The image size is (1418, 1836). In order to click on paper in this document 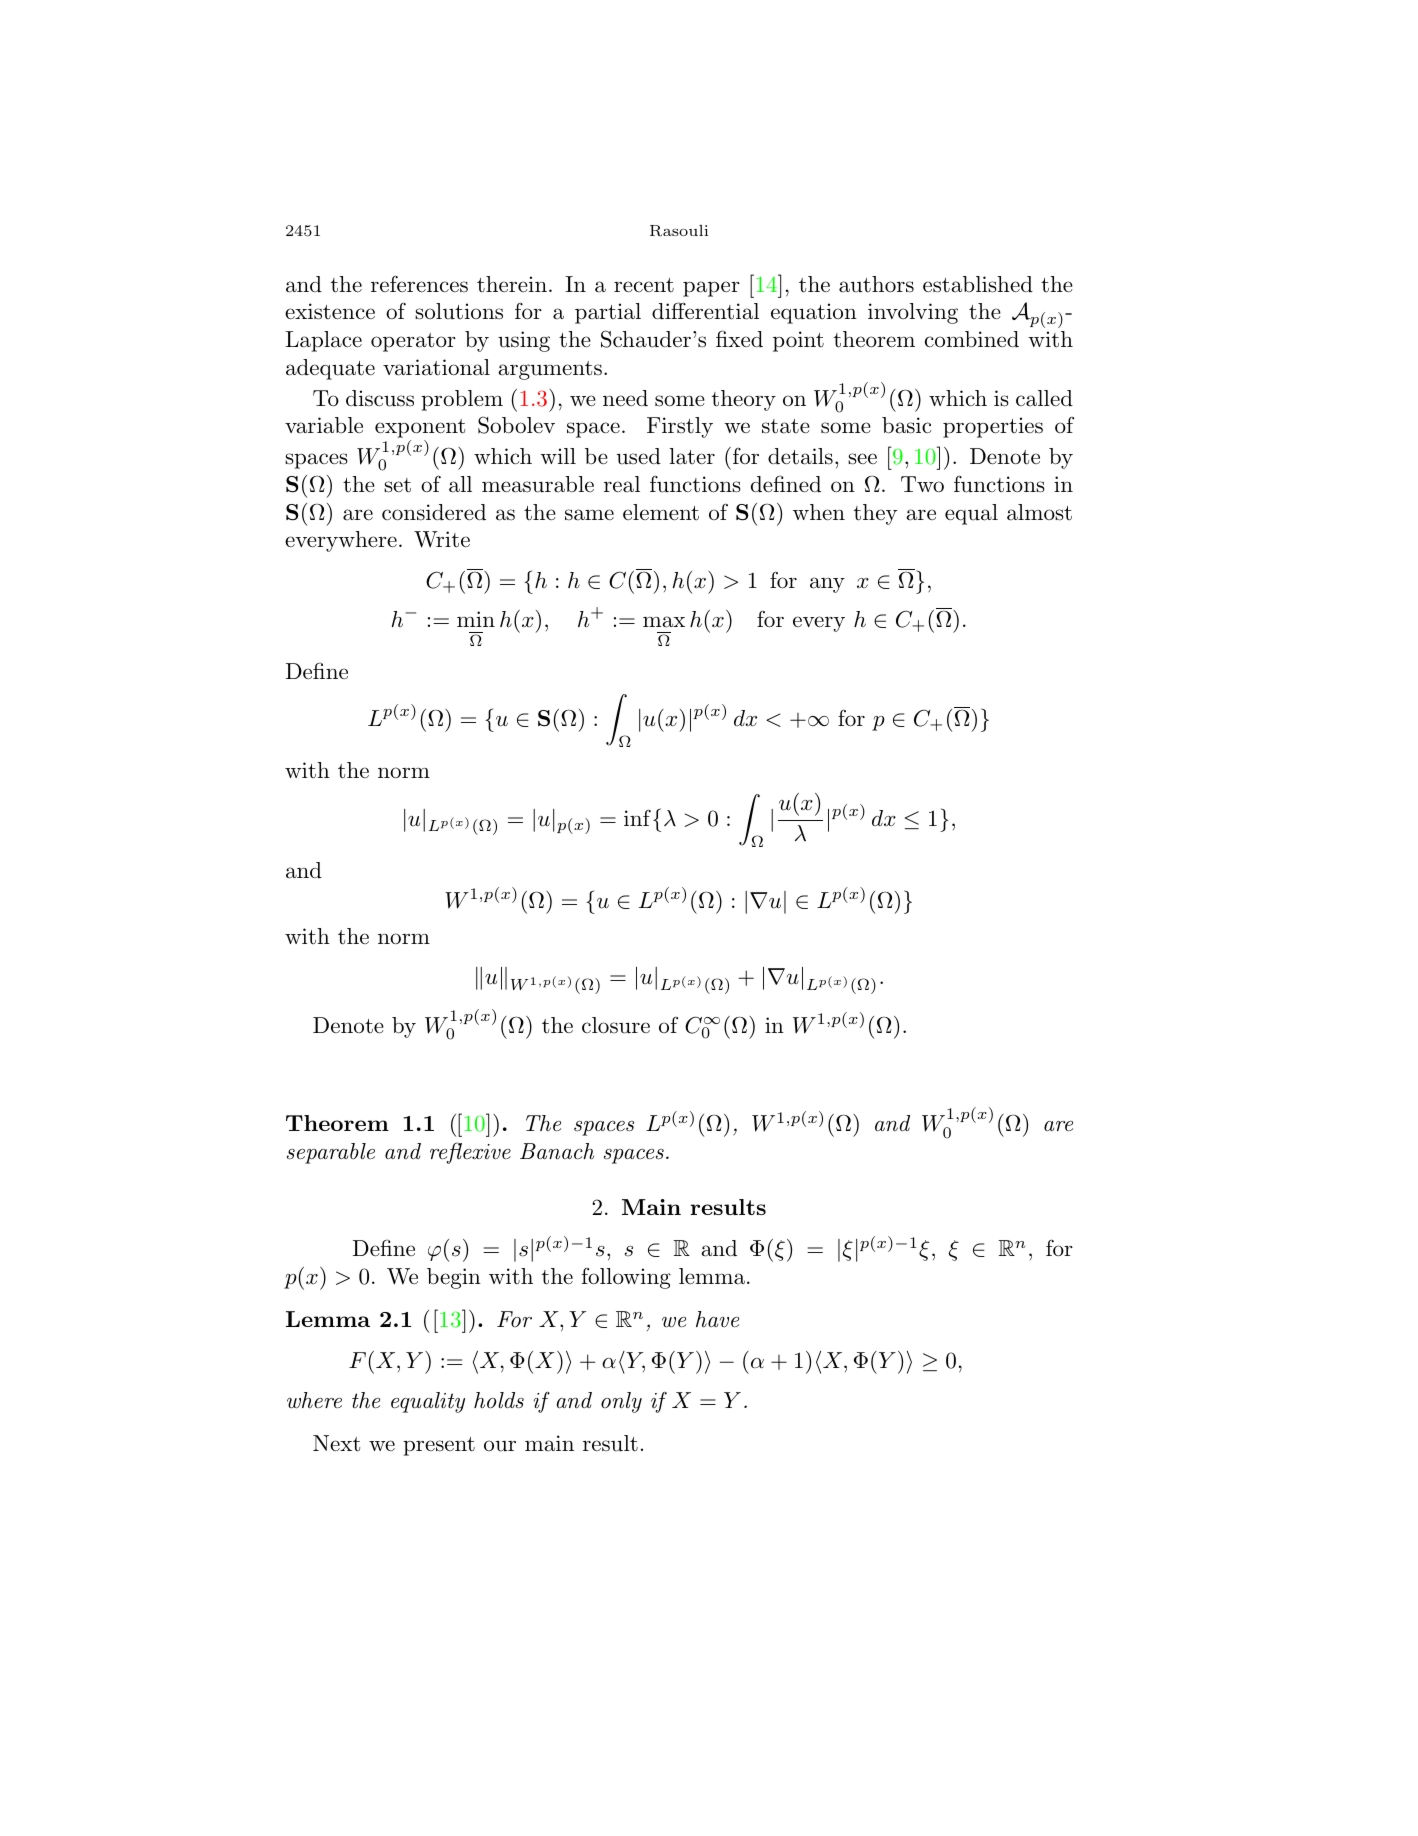, I will do `click(711, 289)`.
